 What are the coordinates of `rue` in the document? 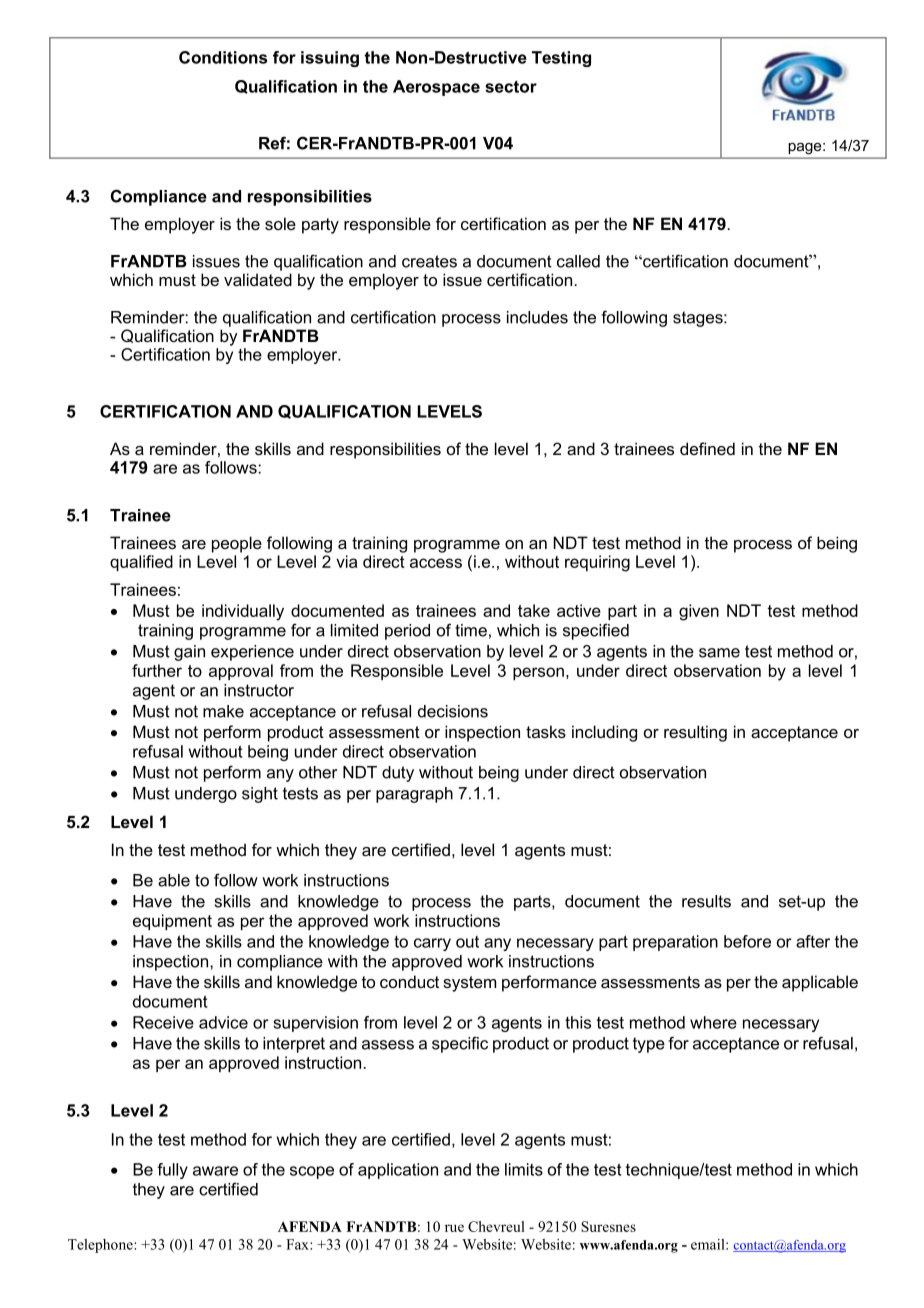 It's located at (454, 1228).
